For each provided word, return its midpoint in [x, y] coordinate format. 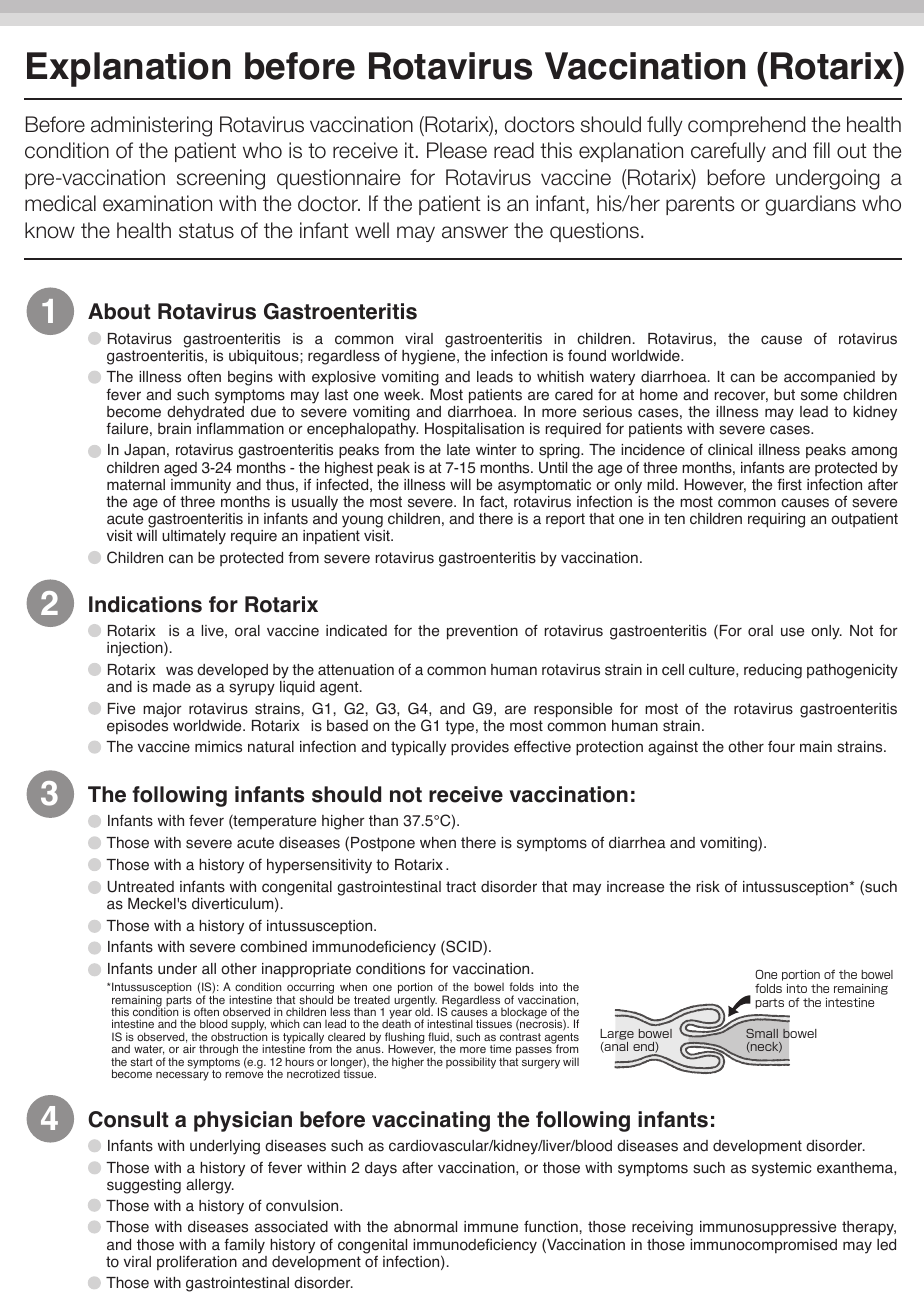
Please [457, 150]
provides [480, 748]
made [172, 687]
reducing [773, 671]
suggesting [144, 1186]
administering [151, 126]
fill [821, 150]
